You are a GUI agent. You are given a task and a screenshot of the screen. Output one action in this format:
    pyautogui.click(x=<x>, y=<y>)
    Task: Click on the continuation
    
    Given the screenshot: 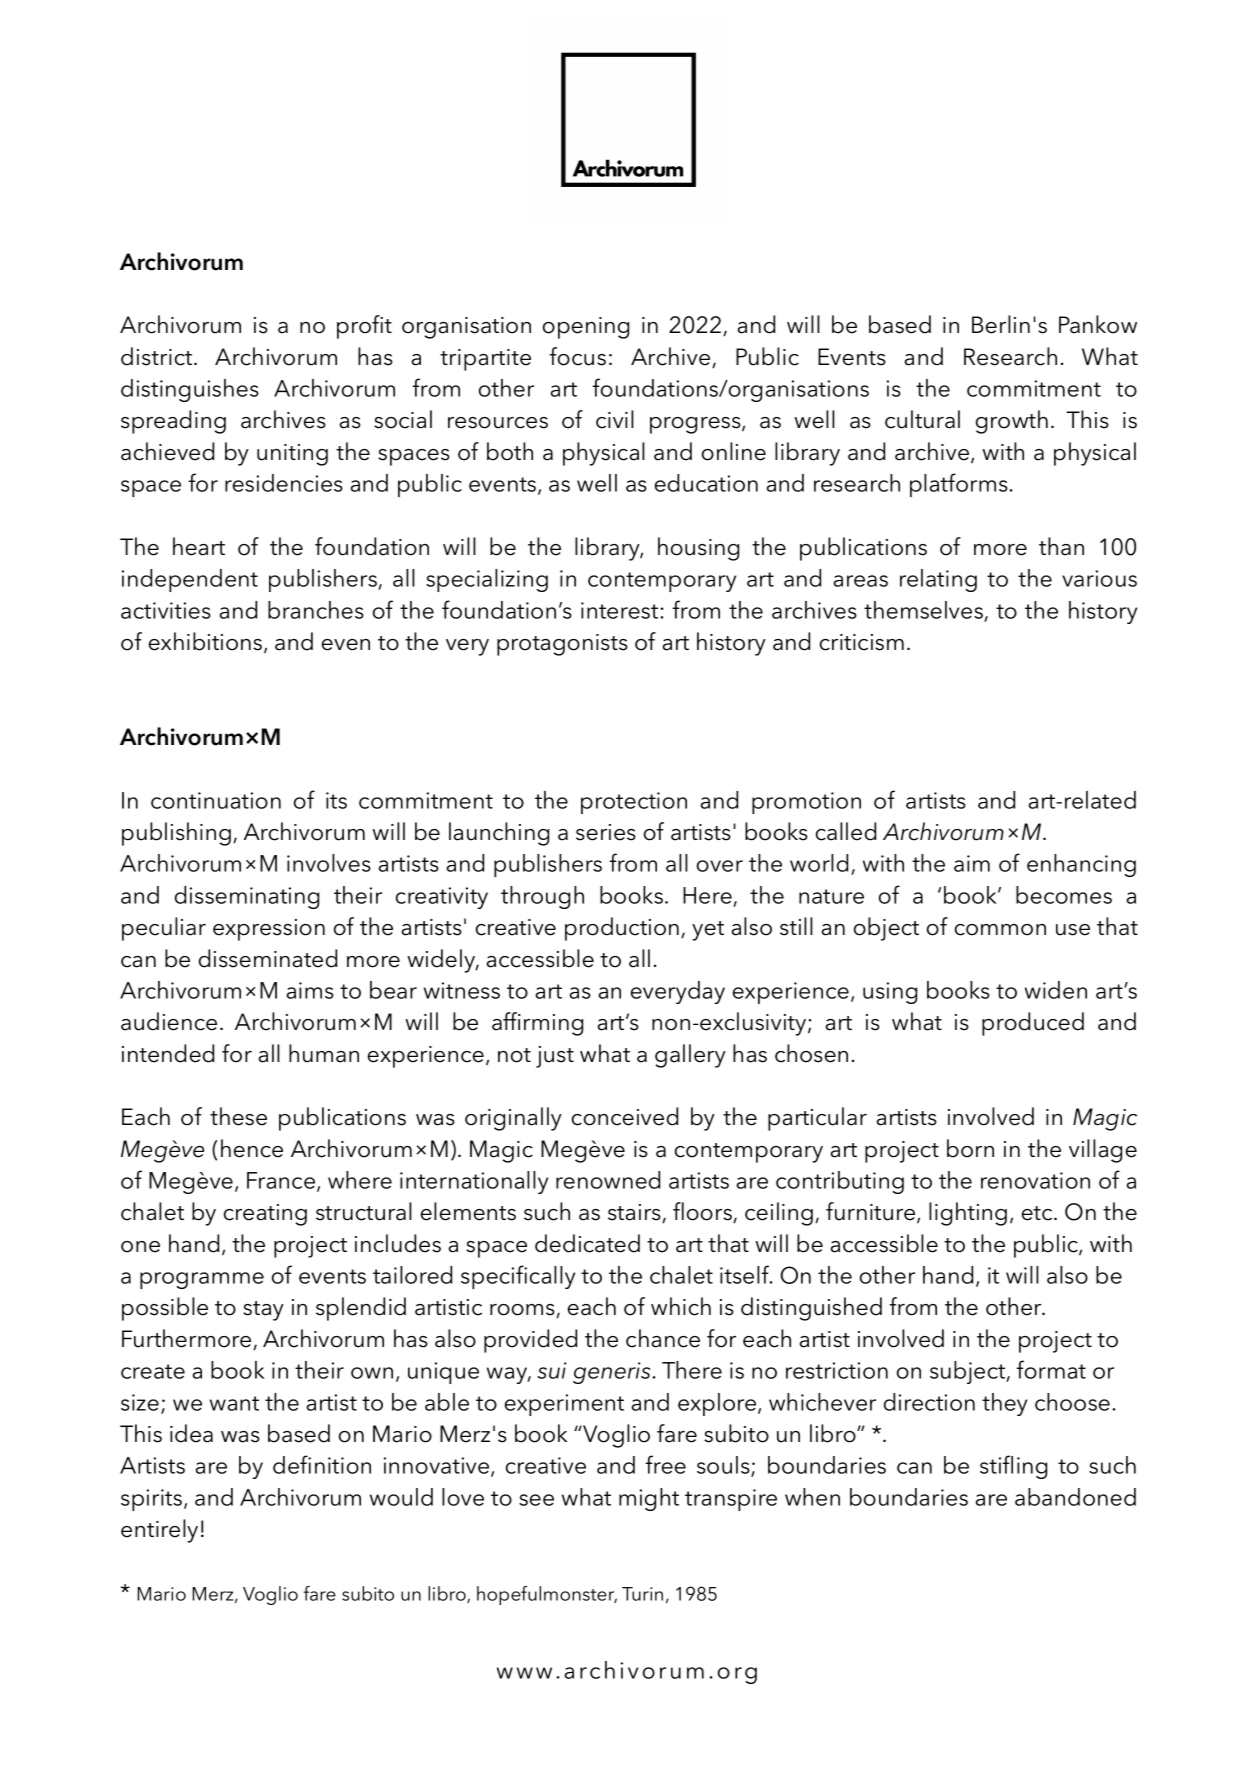 What is the action you would take?
    pyautogui.click(x=216, y=800)
